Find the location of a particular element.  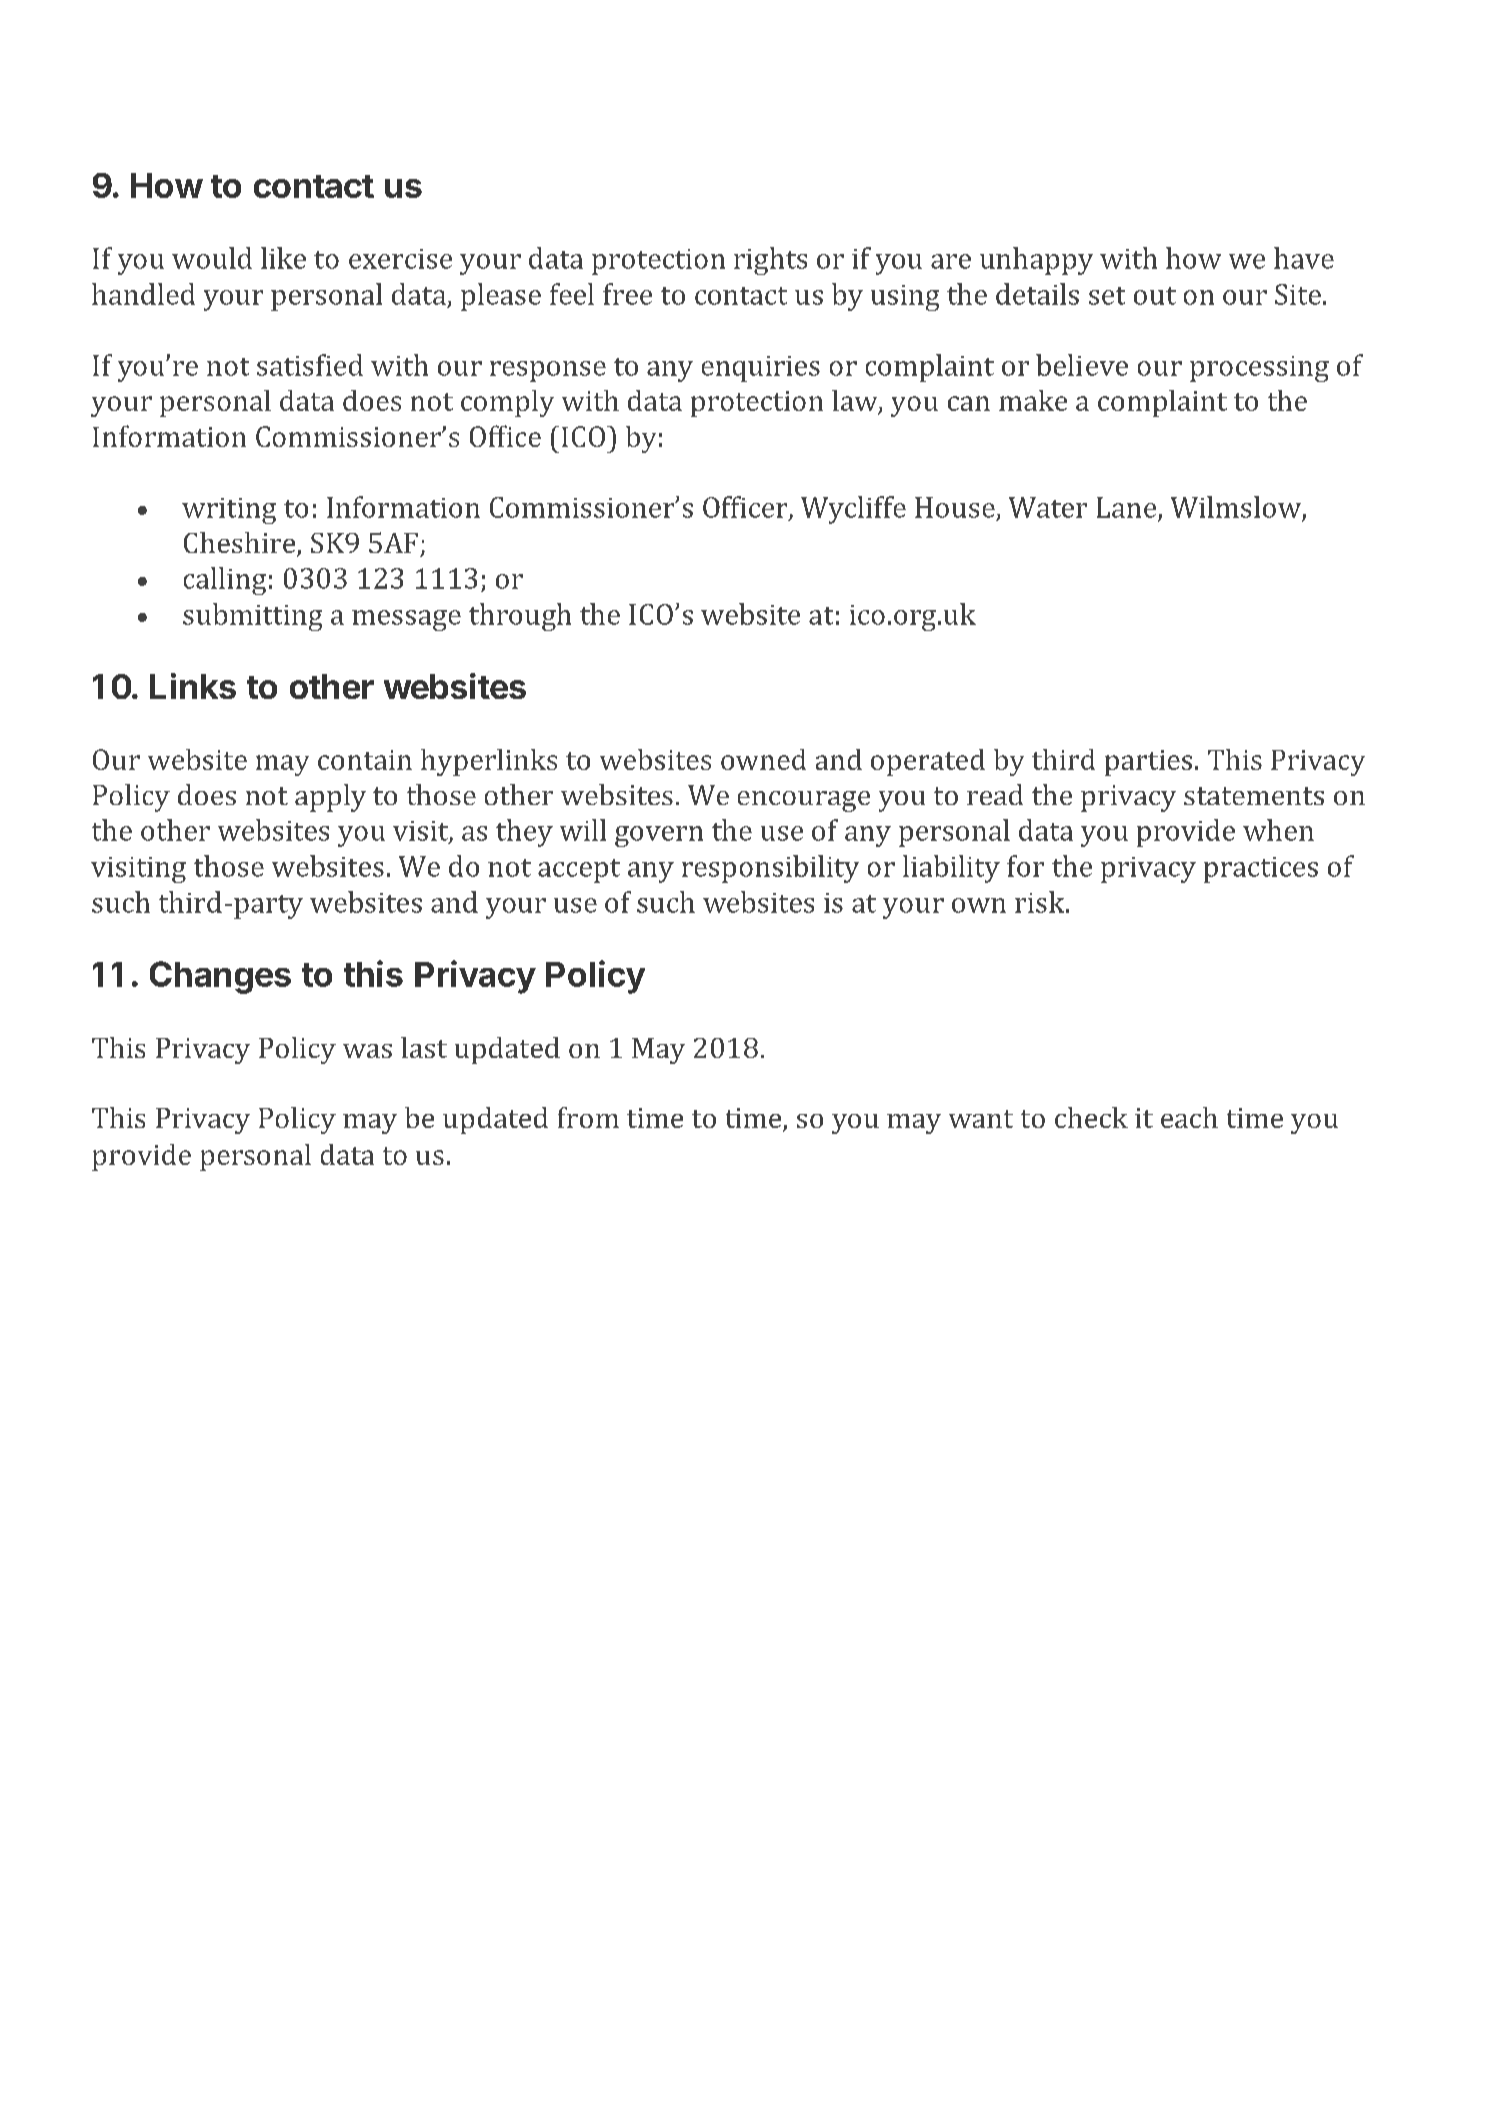

House is located at coordinates (955, 507).
